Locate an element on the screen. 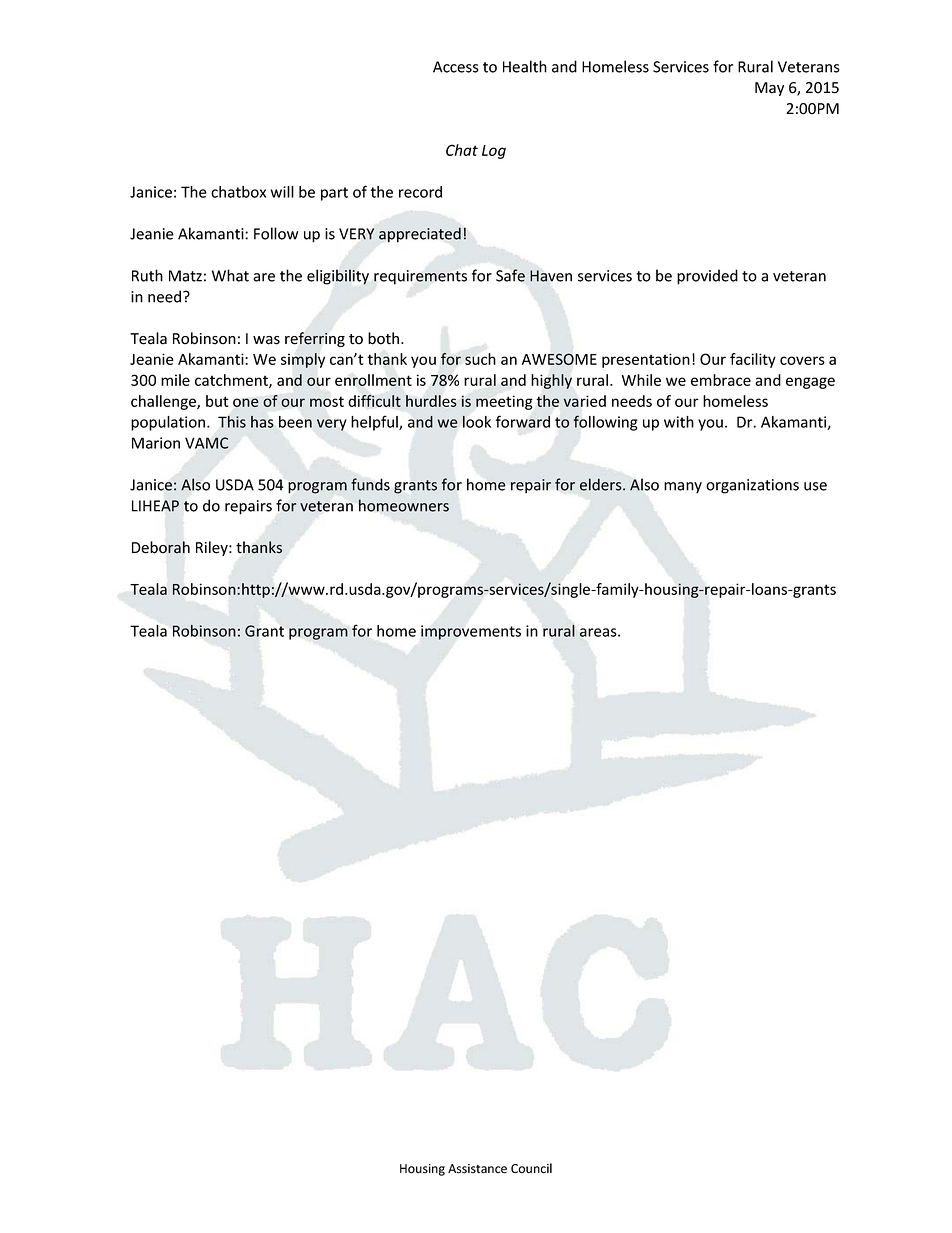 Image resolution: width=952 pixels, height=1233 pixels. look is located at coordinates (477, 421).
